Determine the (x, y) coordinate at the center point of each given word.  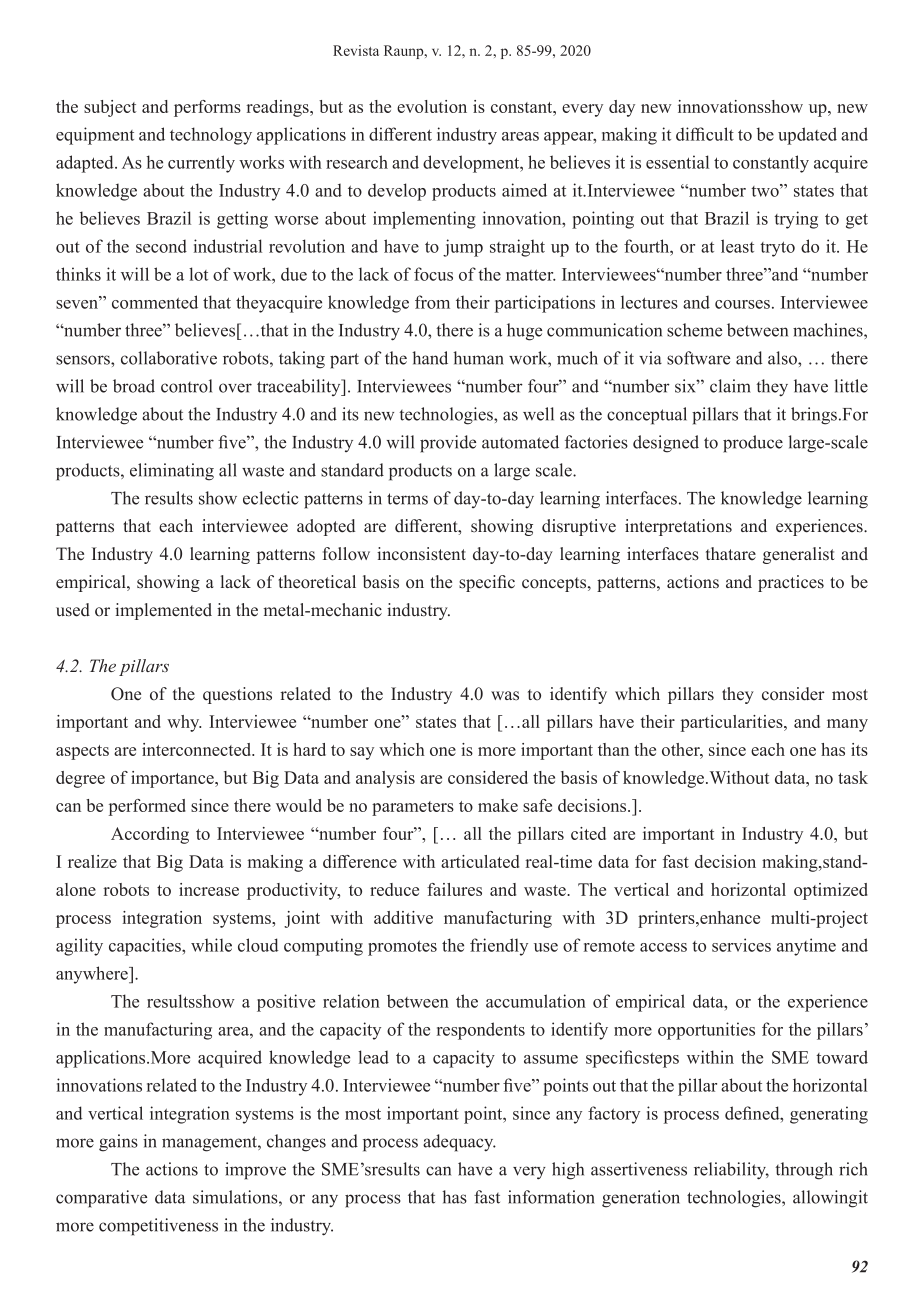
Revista (356, 50)
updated (807, 136)
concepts (555, 584)
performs (207, 108)
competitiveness (158, 1227)
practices (791, 583)
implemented (163, 611)
